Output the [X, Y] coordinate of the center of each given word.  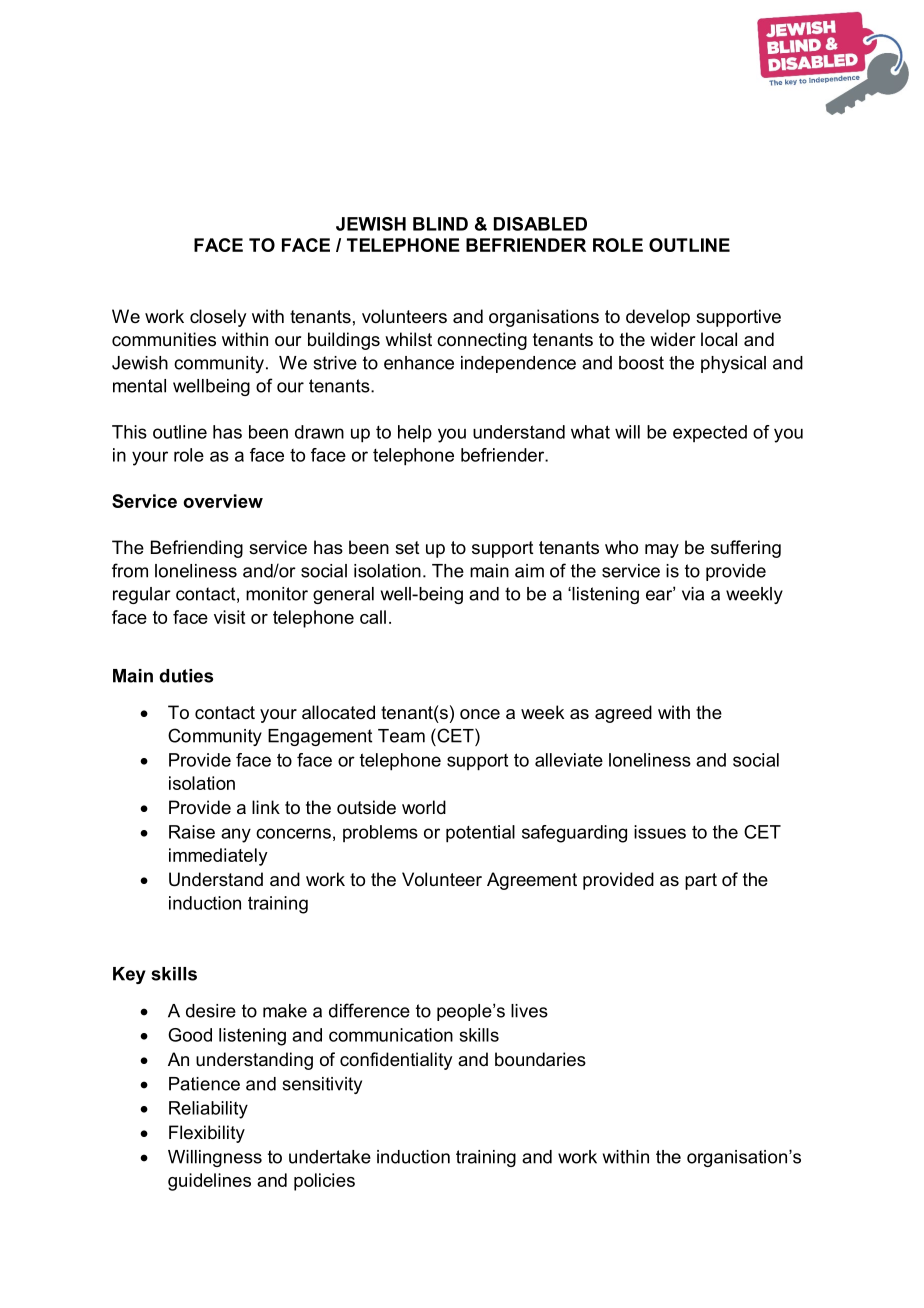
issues [660, 832]
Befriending [197, 549]
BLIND [440, 224]
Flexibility [207, 1134]
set [407, 547]
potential [480, 834]
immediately [218, 857]
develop [658, 318]
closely [218, 318]
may [662, 551]
